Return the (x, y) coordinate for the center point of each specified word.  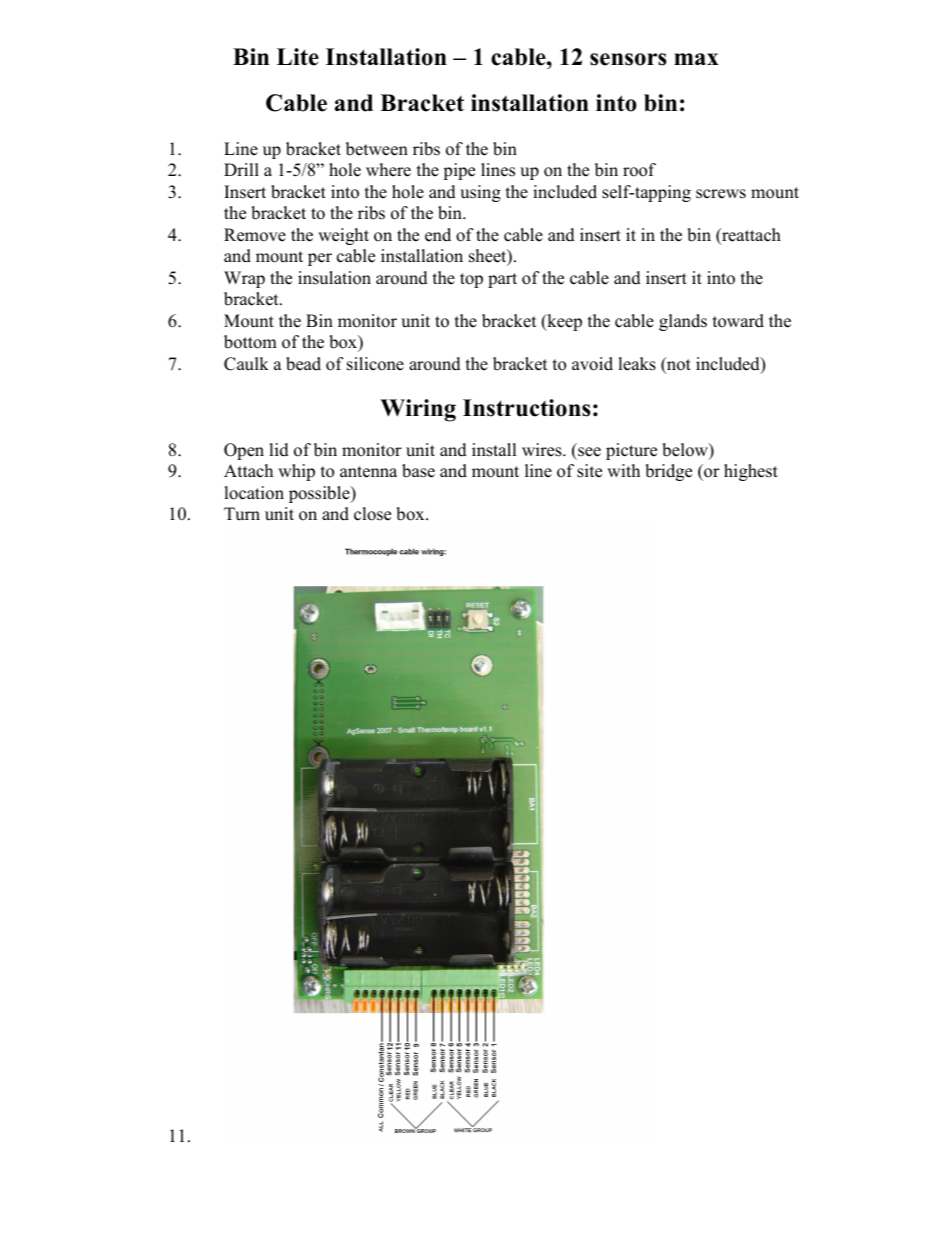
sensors (628, 59)
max (696, 59)
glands (683, 322)
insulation (334, 278)
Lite (298, 57)
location (254, 493)
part (502, 280)
